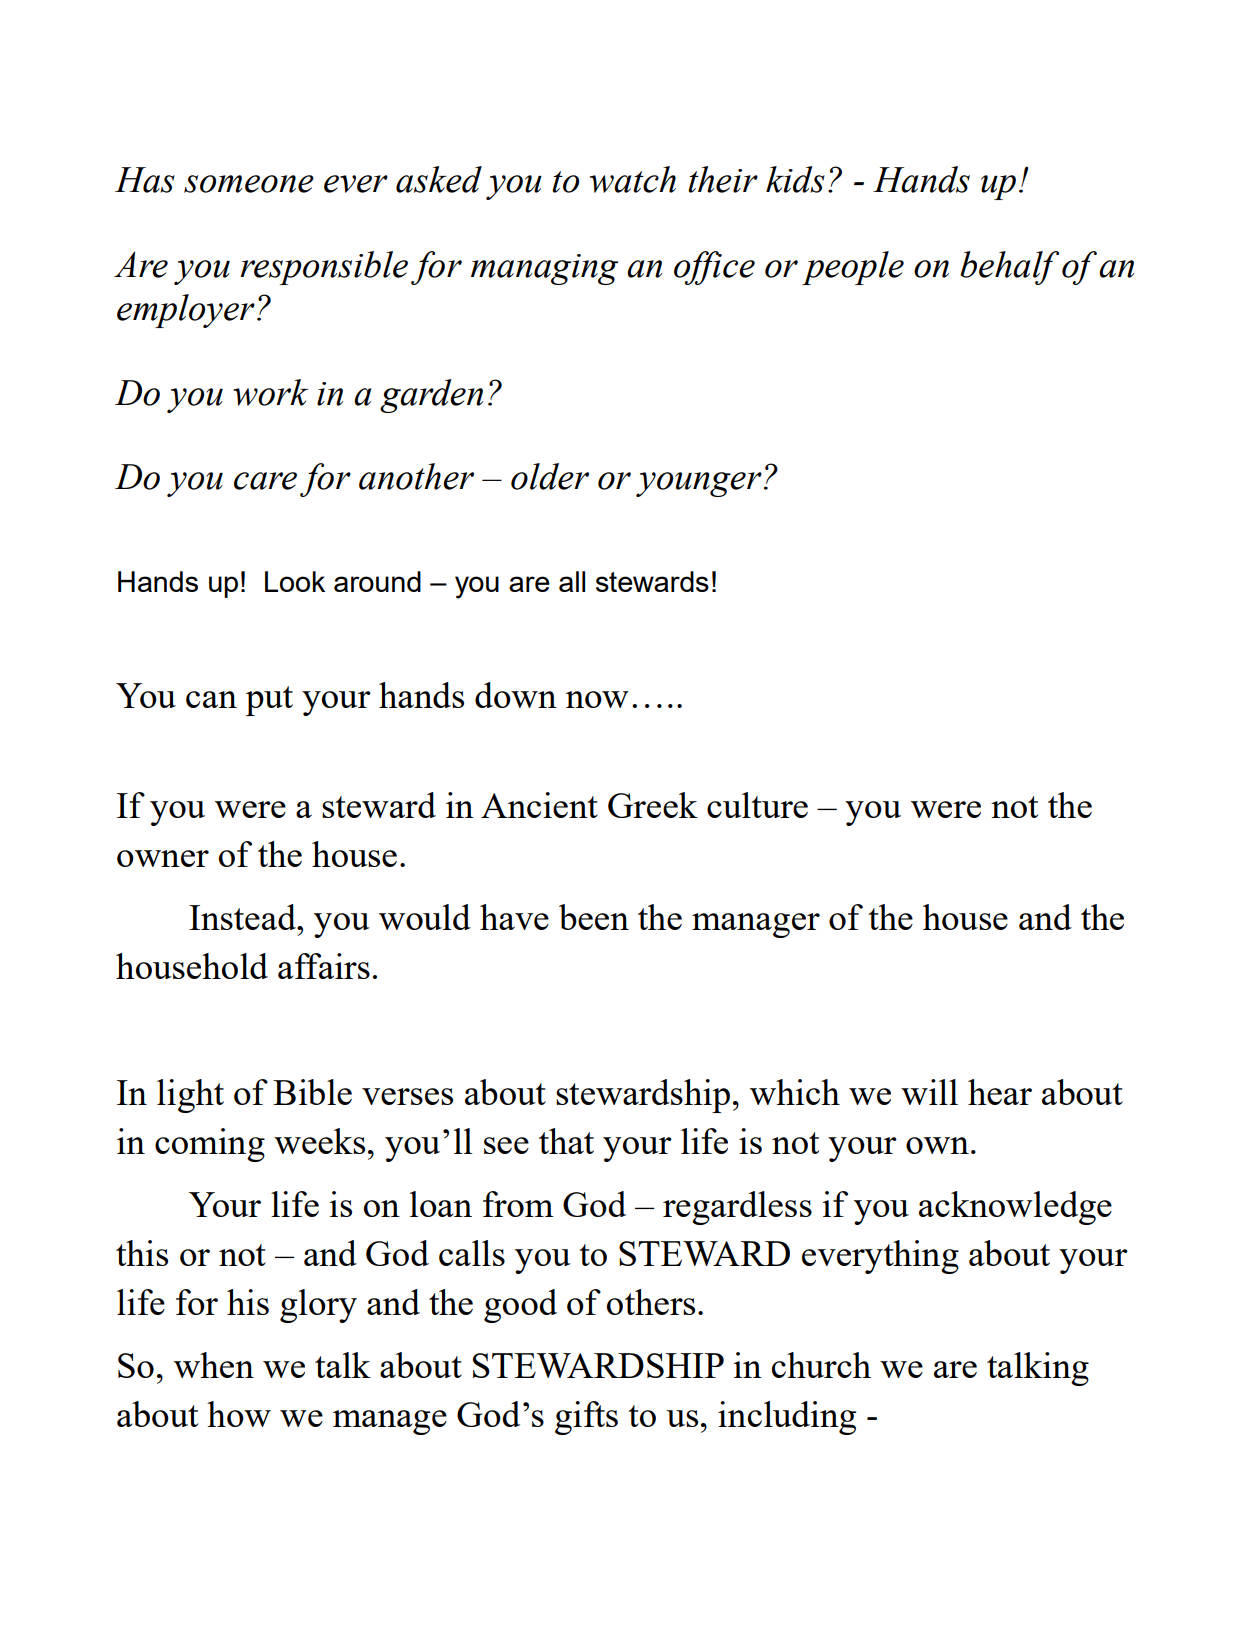  What do you see at coordinates (295, 581) in the image?
I see `Look` at bounding box center [295, 581].
